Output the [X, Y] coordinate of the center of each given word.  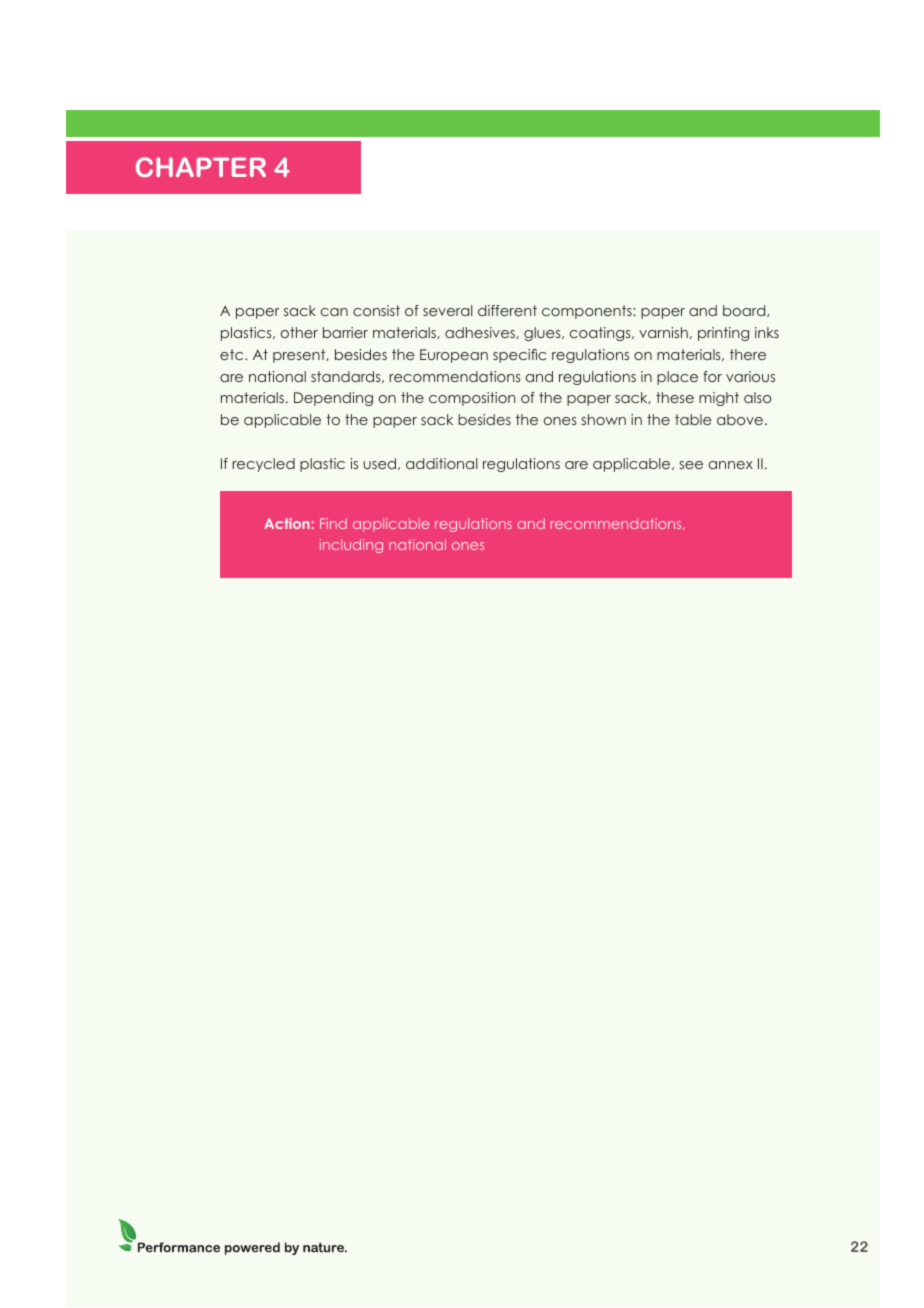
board [745, 311]
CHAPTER [201, 167]
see [691, 465]
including [351, 546]
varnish [663, 332]
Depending [333, 399]
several [448, 310]
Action [288, 523]
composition [472, 399]
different [507, 310]
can [334, 312]
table [693, 419]
